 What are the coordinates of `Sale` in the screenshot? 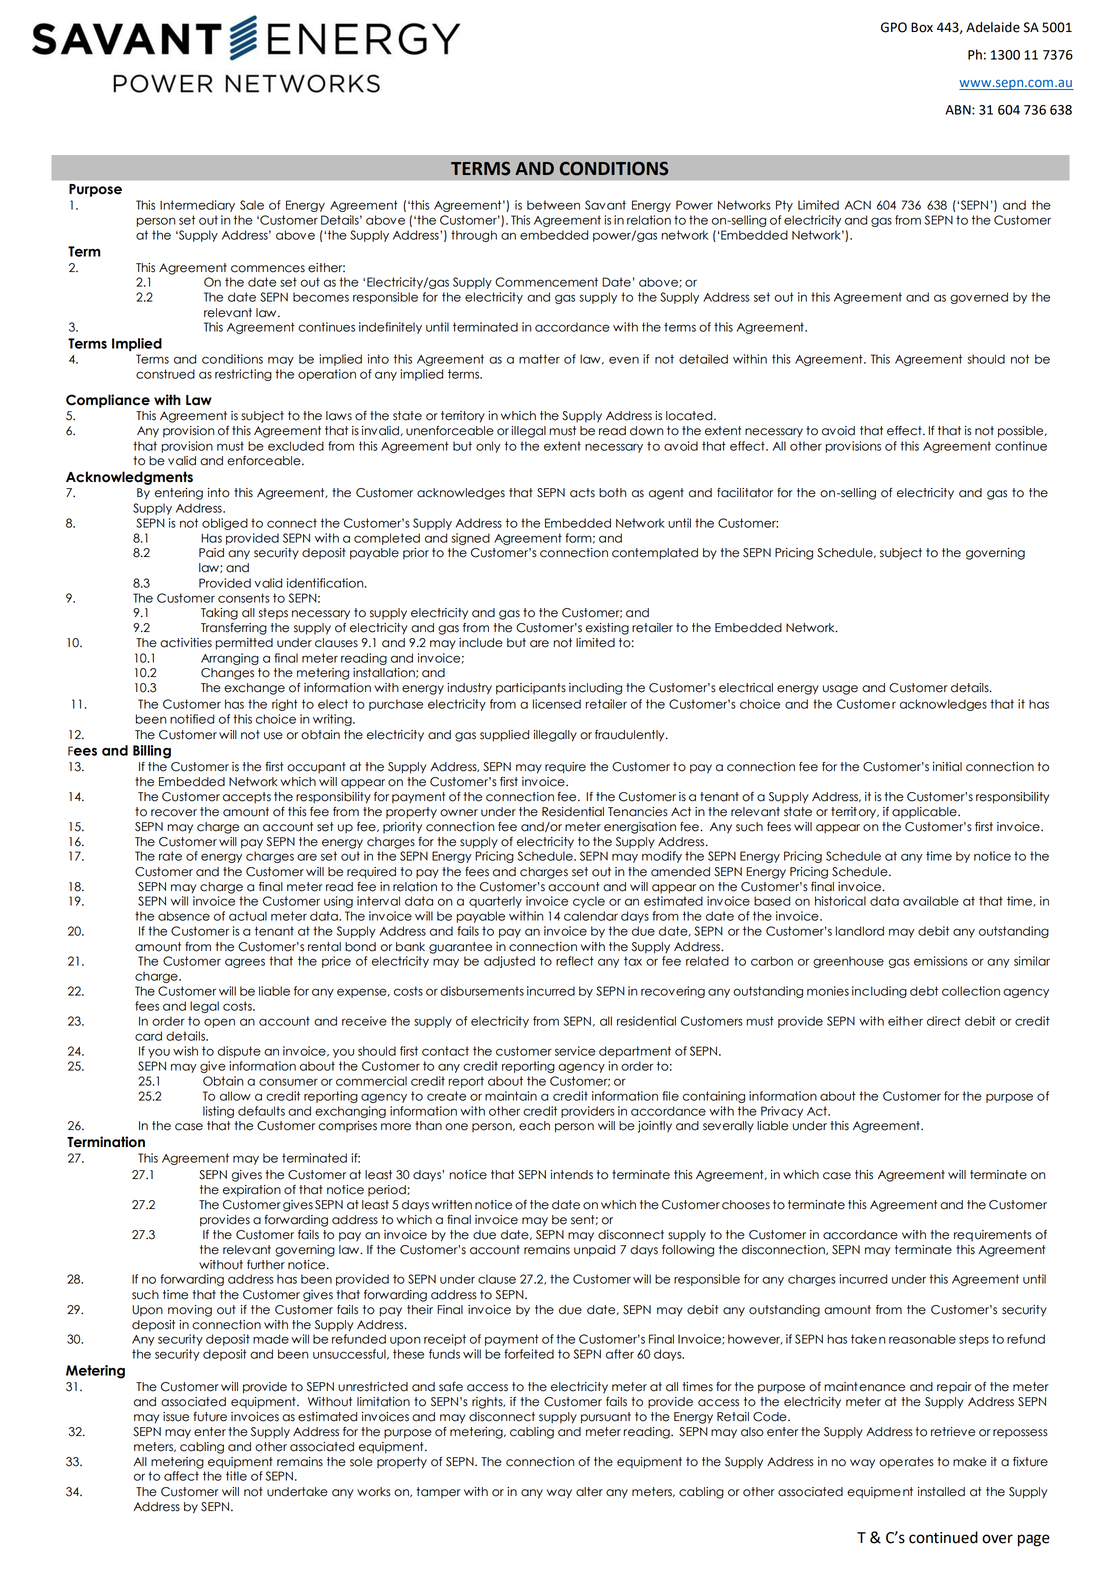 It's located at (252, 205).
